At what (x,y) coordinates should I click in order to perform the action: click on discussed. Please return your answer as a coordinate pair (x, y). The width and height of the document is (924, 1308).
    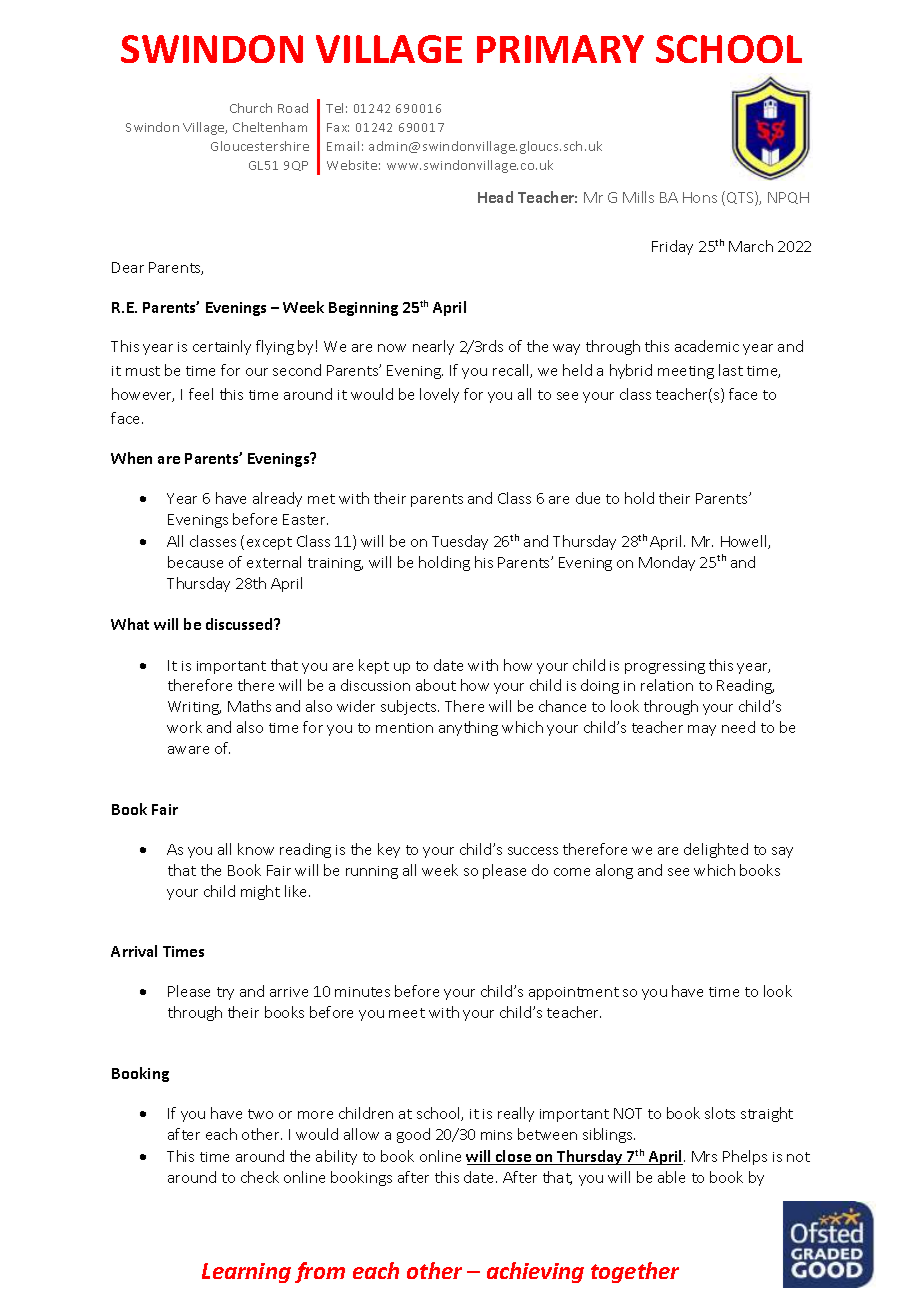
    Looking at the image, I should click on (240, 624).
